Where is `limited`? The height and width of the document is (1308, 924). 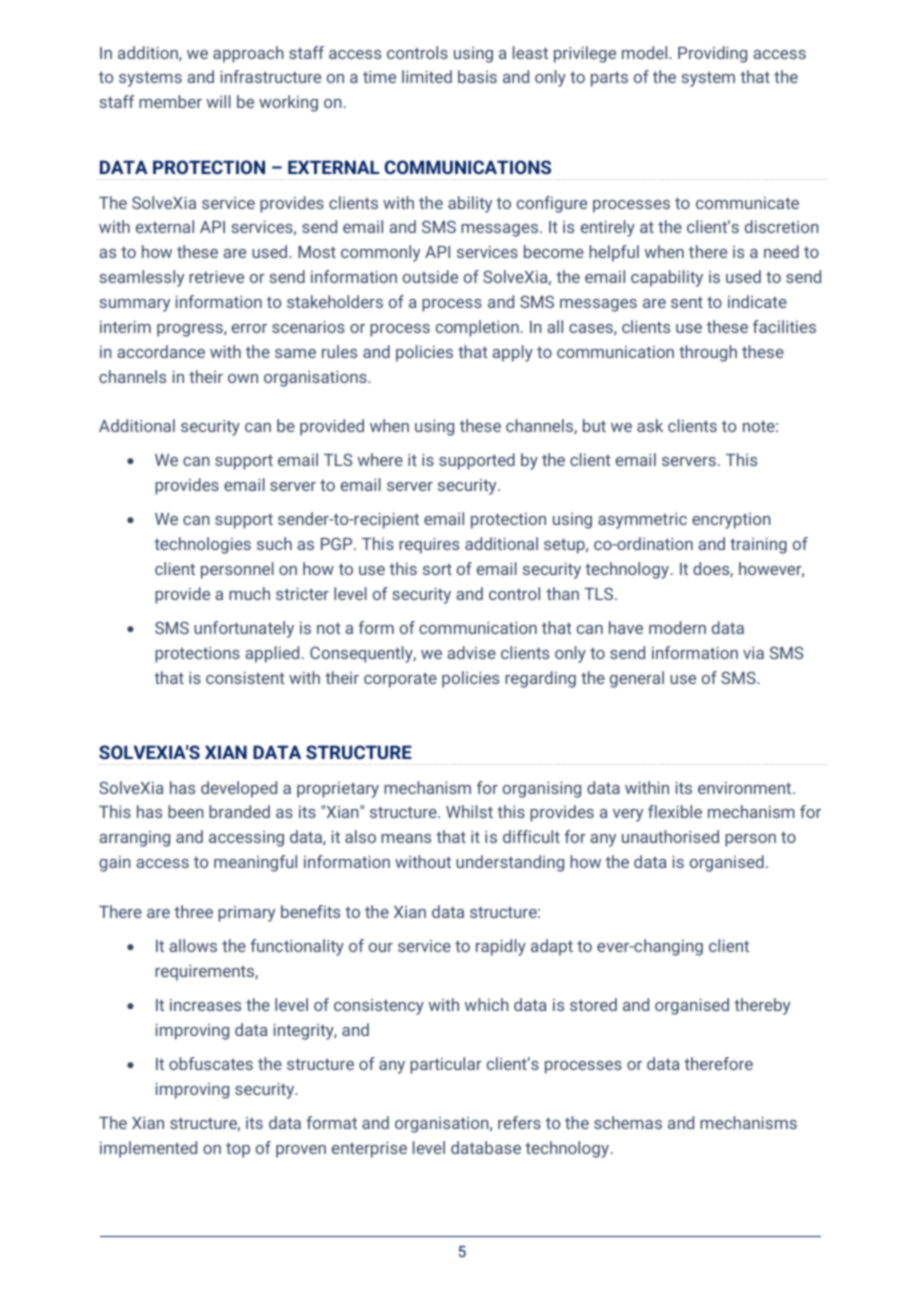 limited is located at coordinates (427, 76).
